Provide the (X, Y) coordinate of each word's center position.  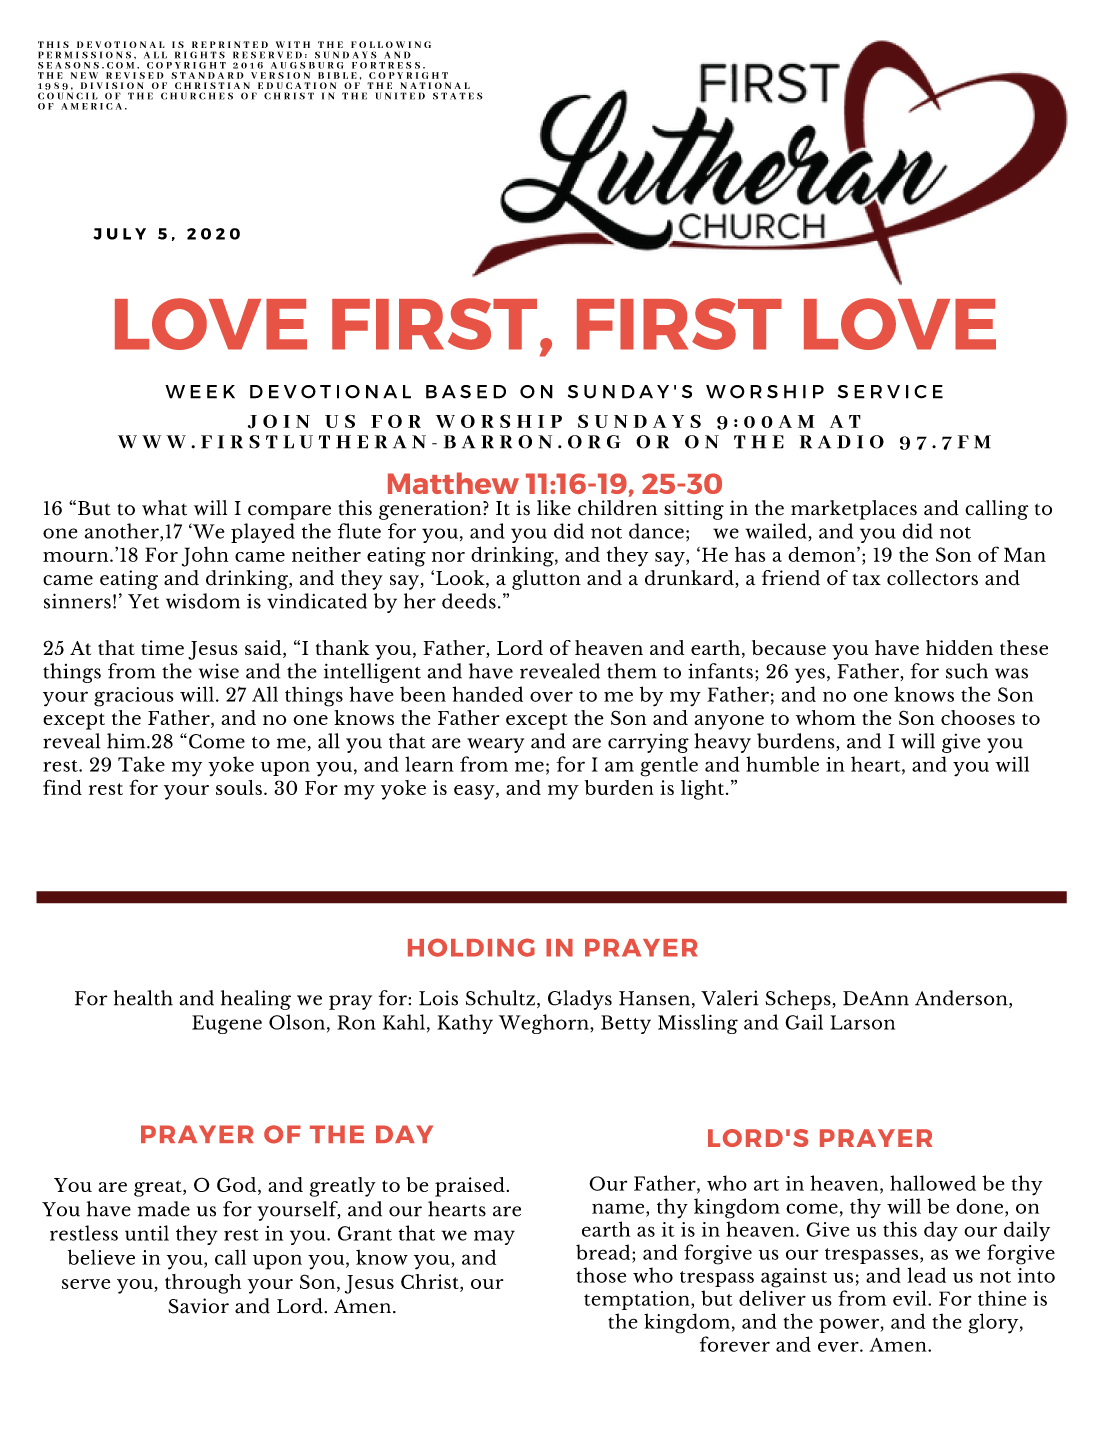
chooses (978, 717)
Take (141, 764)
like (554, 508)
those (601, 1275)
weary (495, 745)
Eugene (227, 1024)
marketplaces (854, 510)
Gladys (580, 1000)
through (203, 1284)
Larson (862, 1022)
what (164, 508)
